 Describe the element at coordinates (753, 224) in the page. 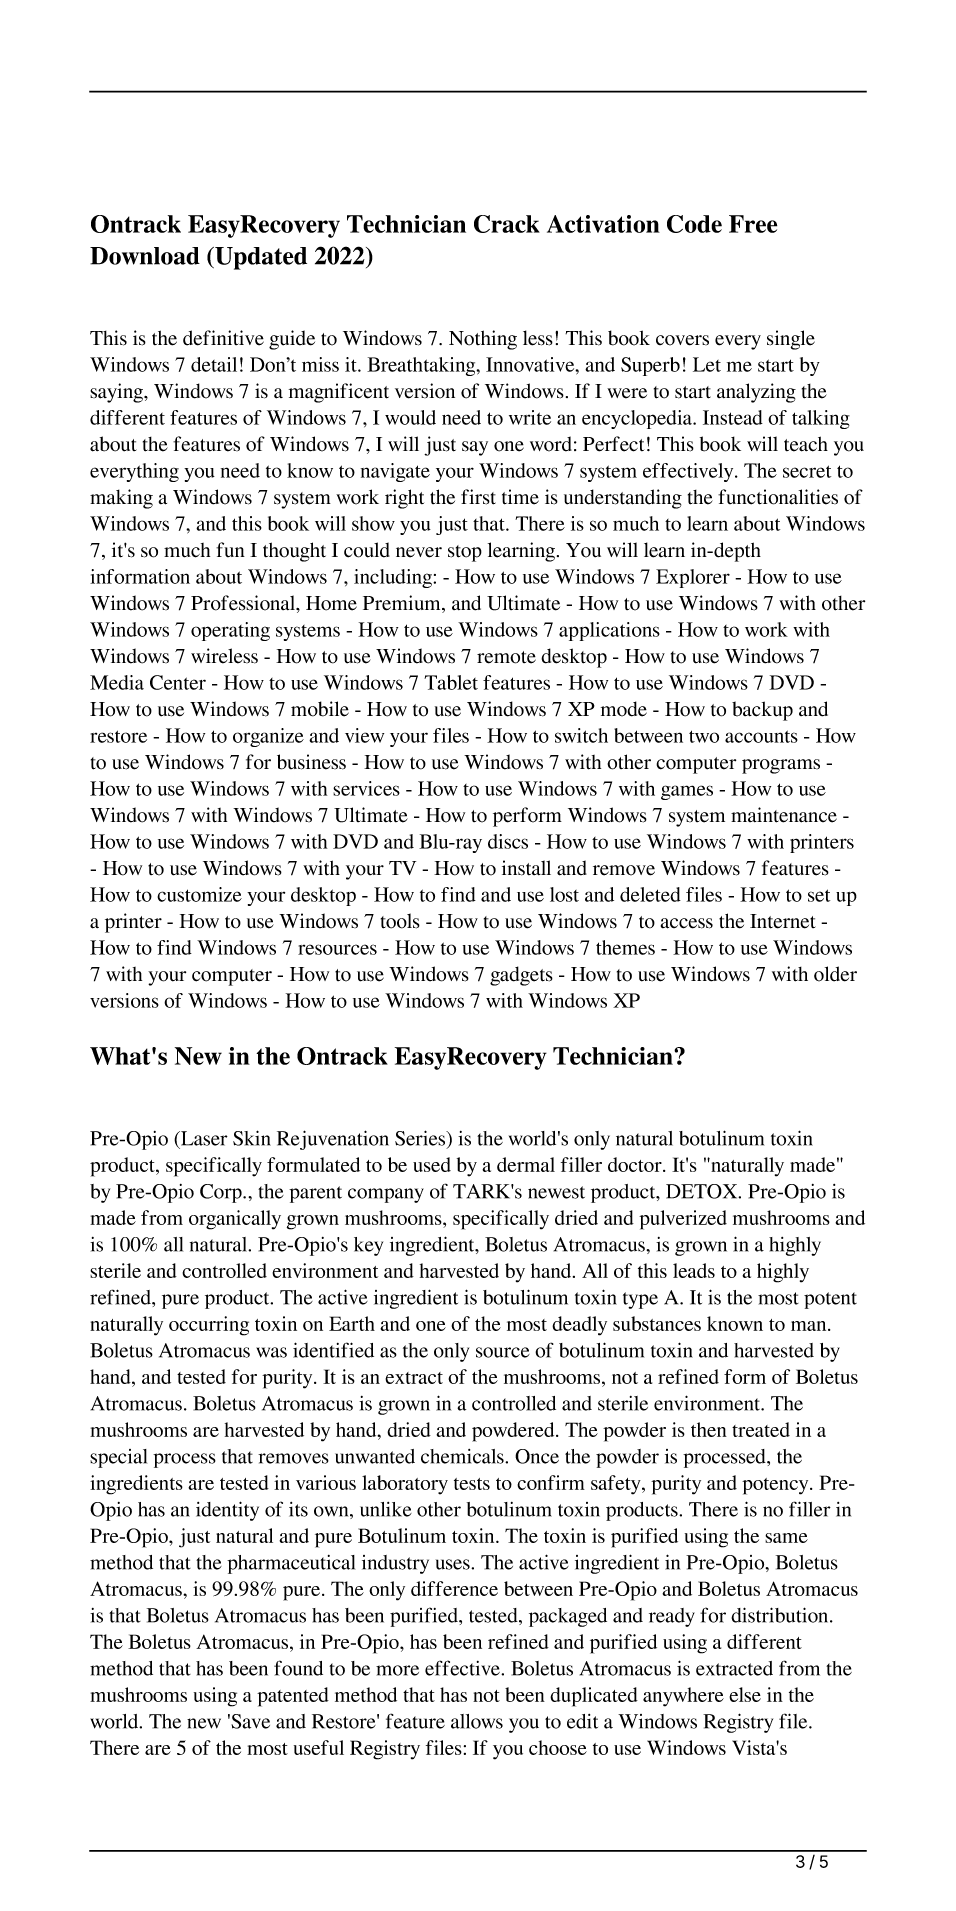

I see `Free` at that location.
